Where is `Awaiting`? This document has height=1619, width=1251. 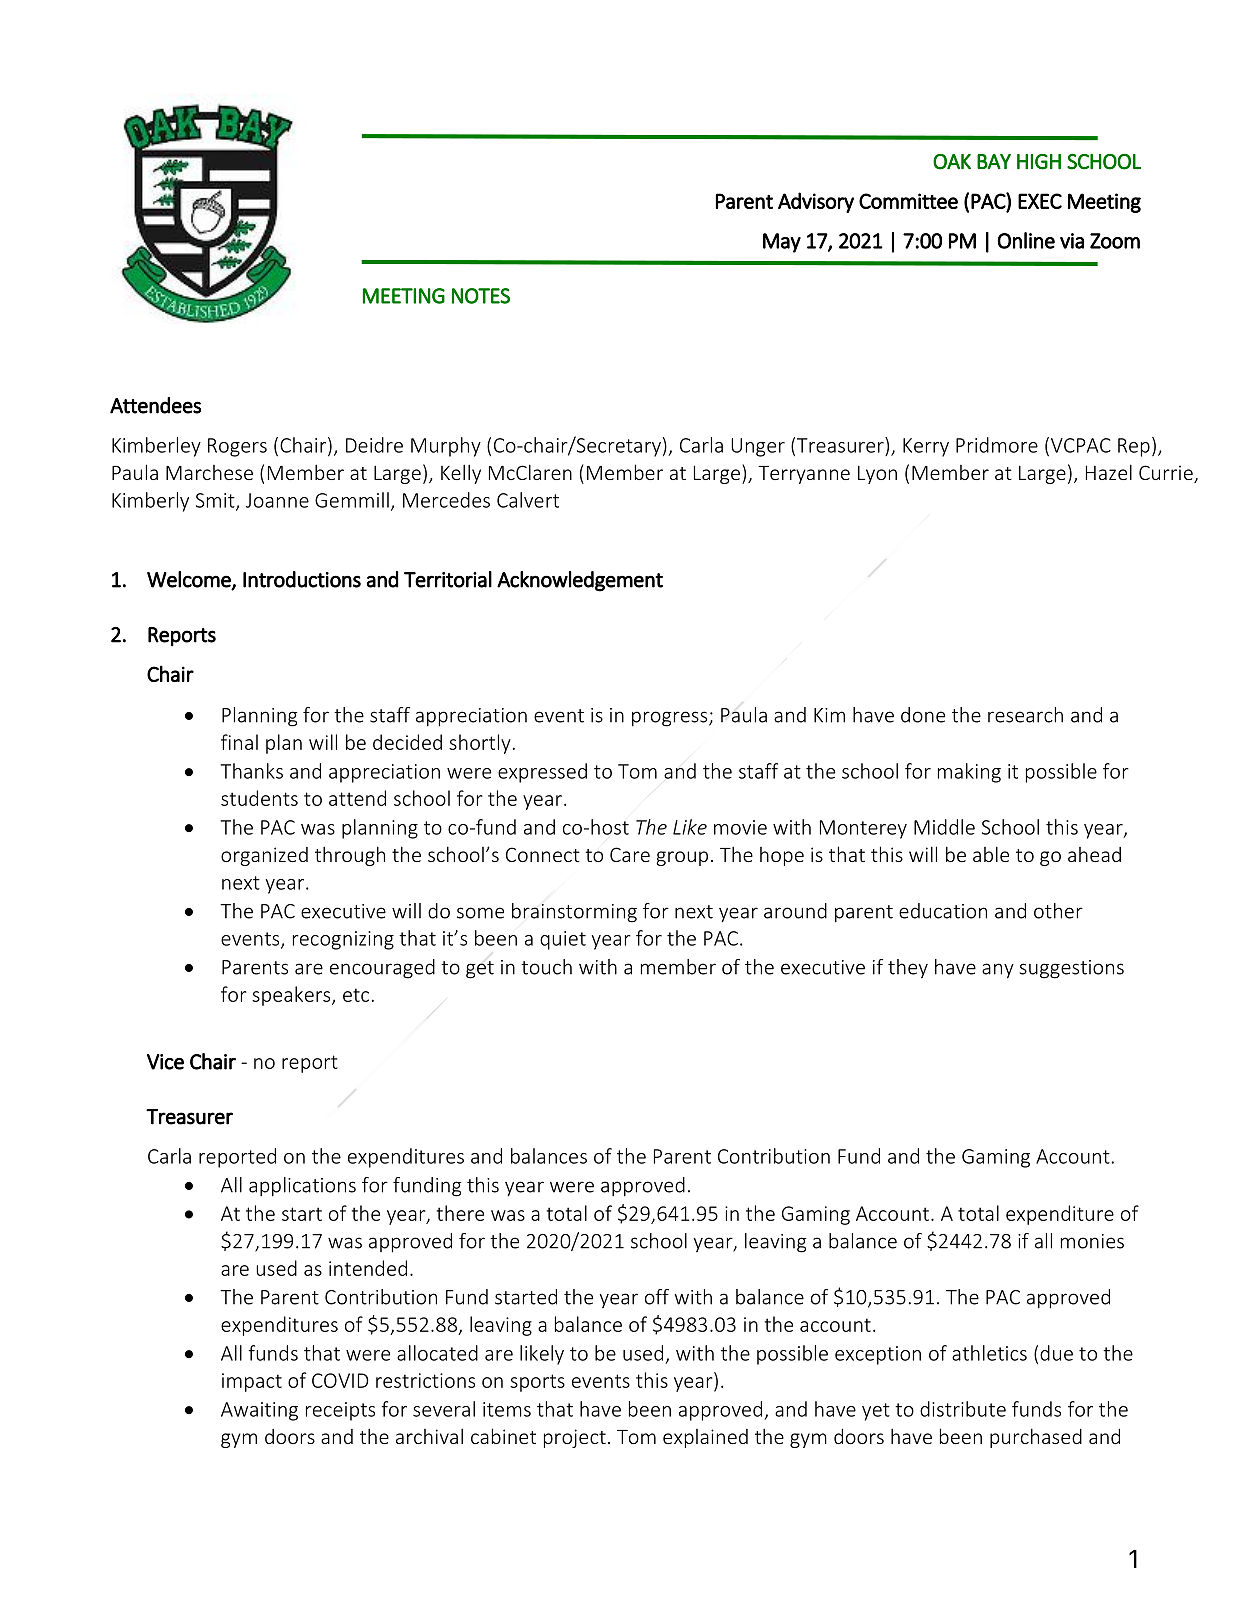
Awaiting is located at coordinates (259, 1411).
